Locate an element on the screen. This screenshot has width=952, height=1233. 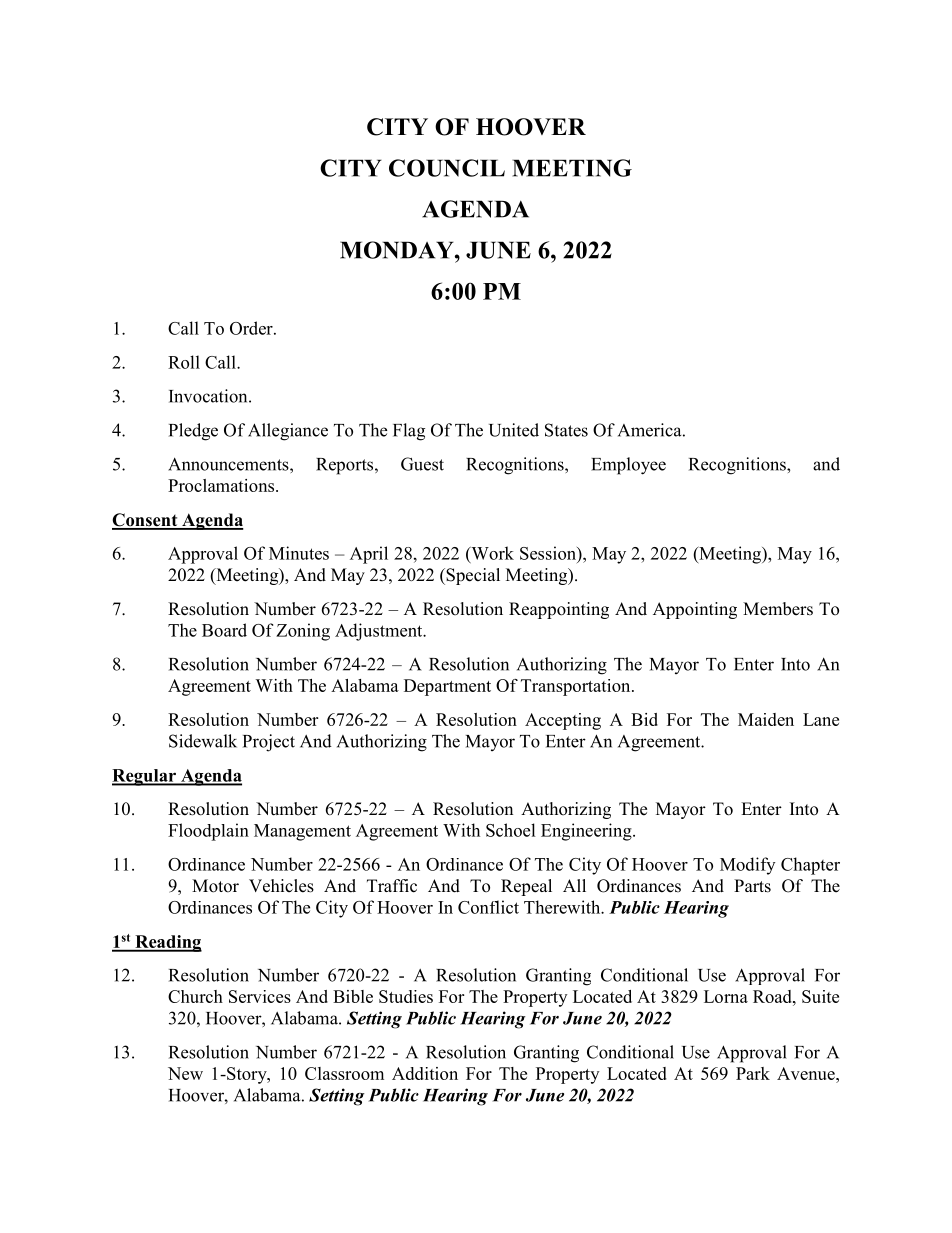
COUNCIL is located at coordinates (447, 168).
